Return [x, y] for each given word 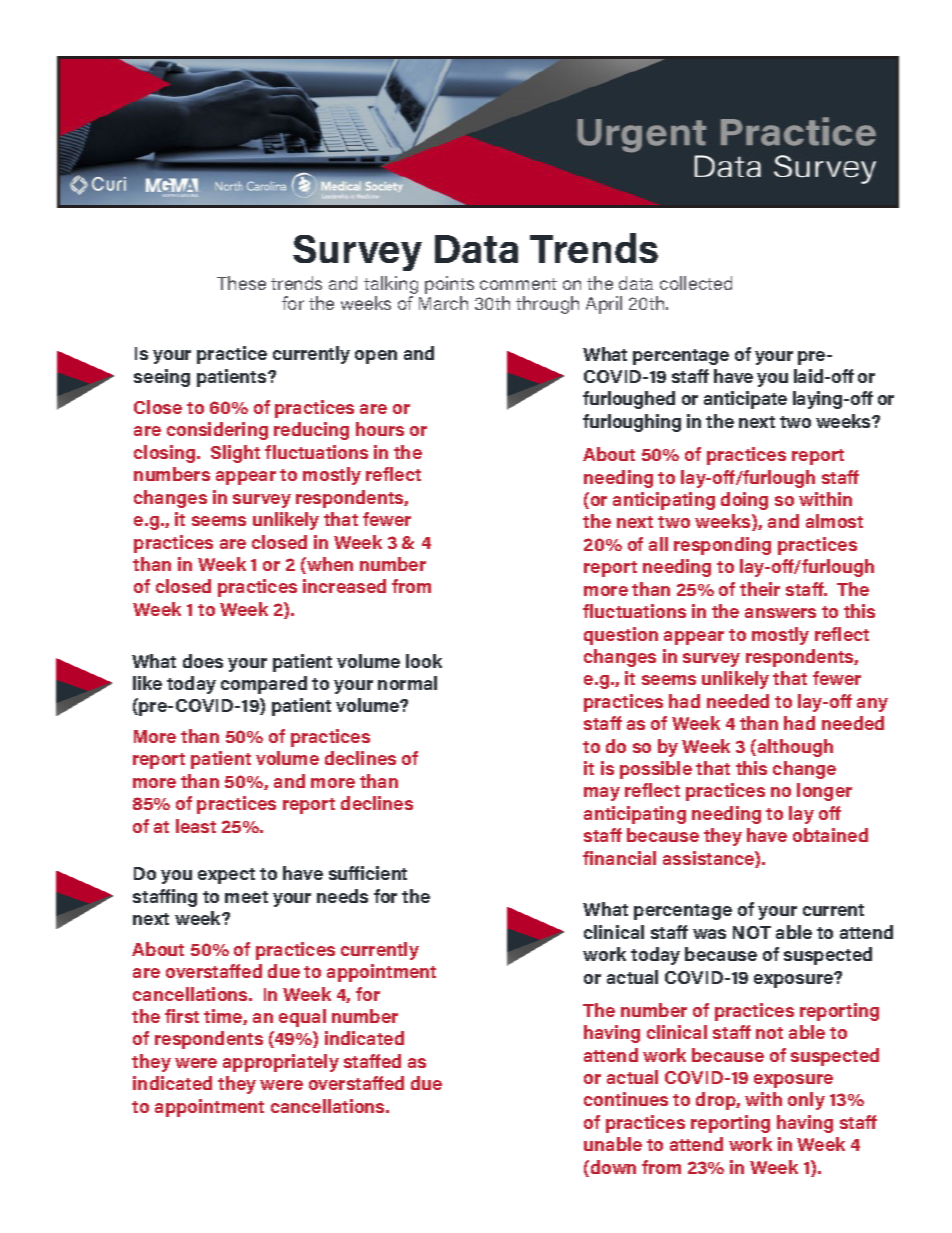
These [241, 283]
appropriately [281, 1063]
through [547, 305]
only [806, 1101]
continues [626, 1099]
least [196, 826]
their [760, 589]
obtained [830, 835]
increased [344, 586]
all [658, 544]
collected [696, 283]
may [602, 794]
